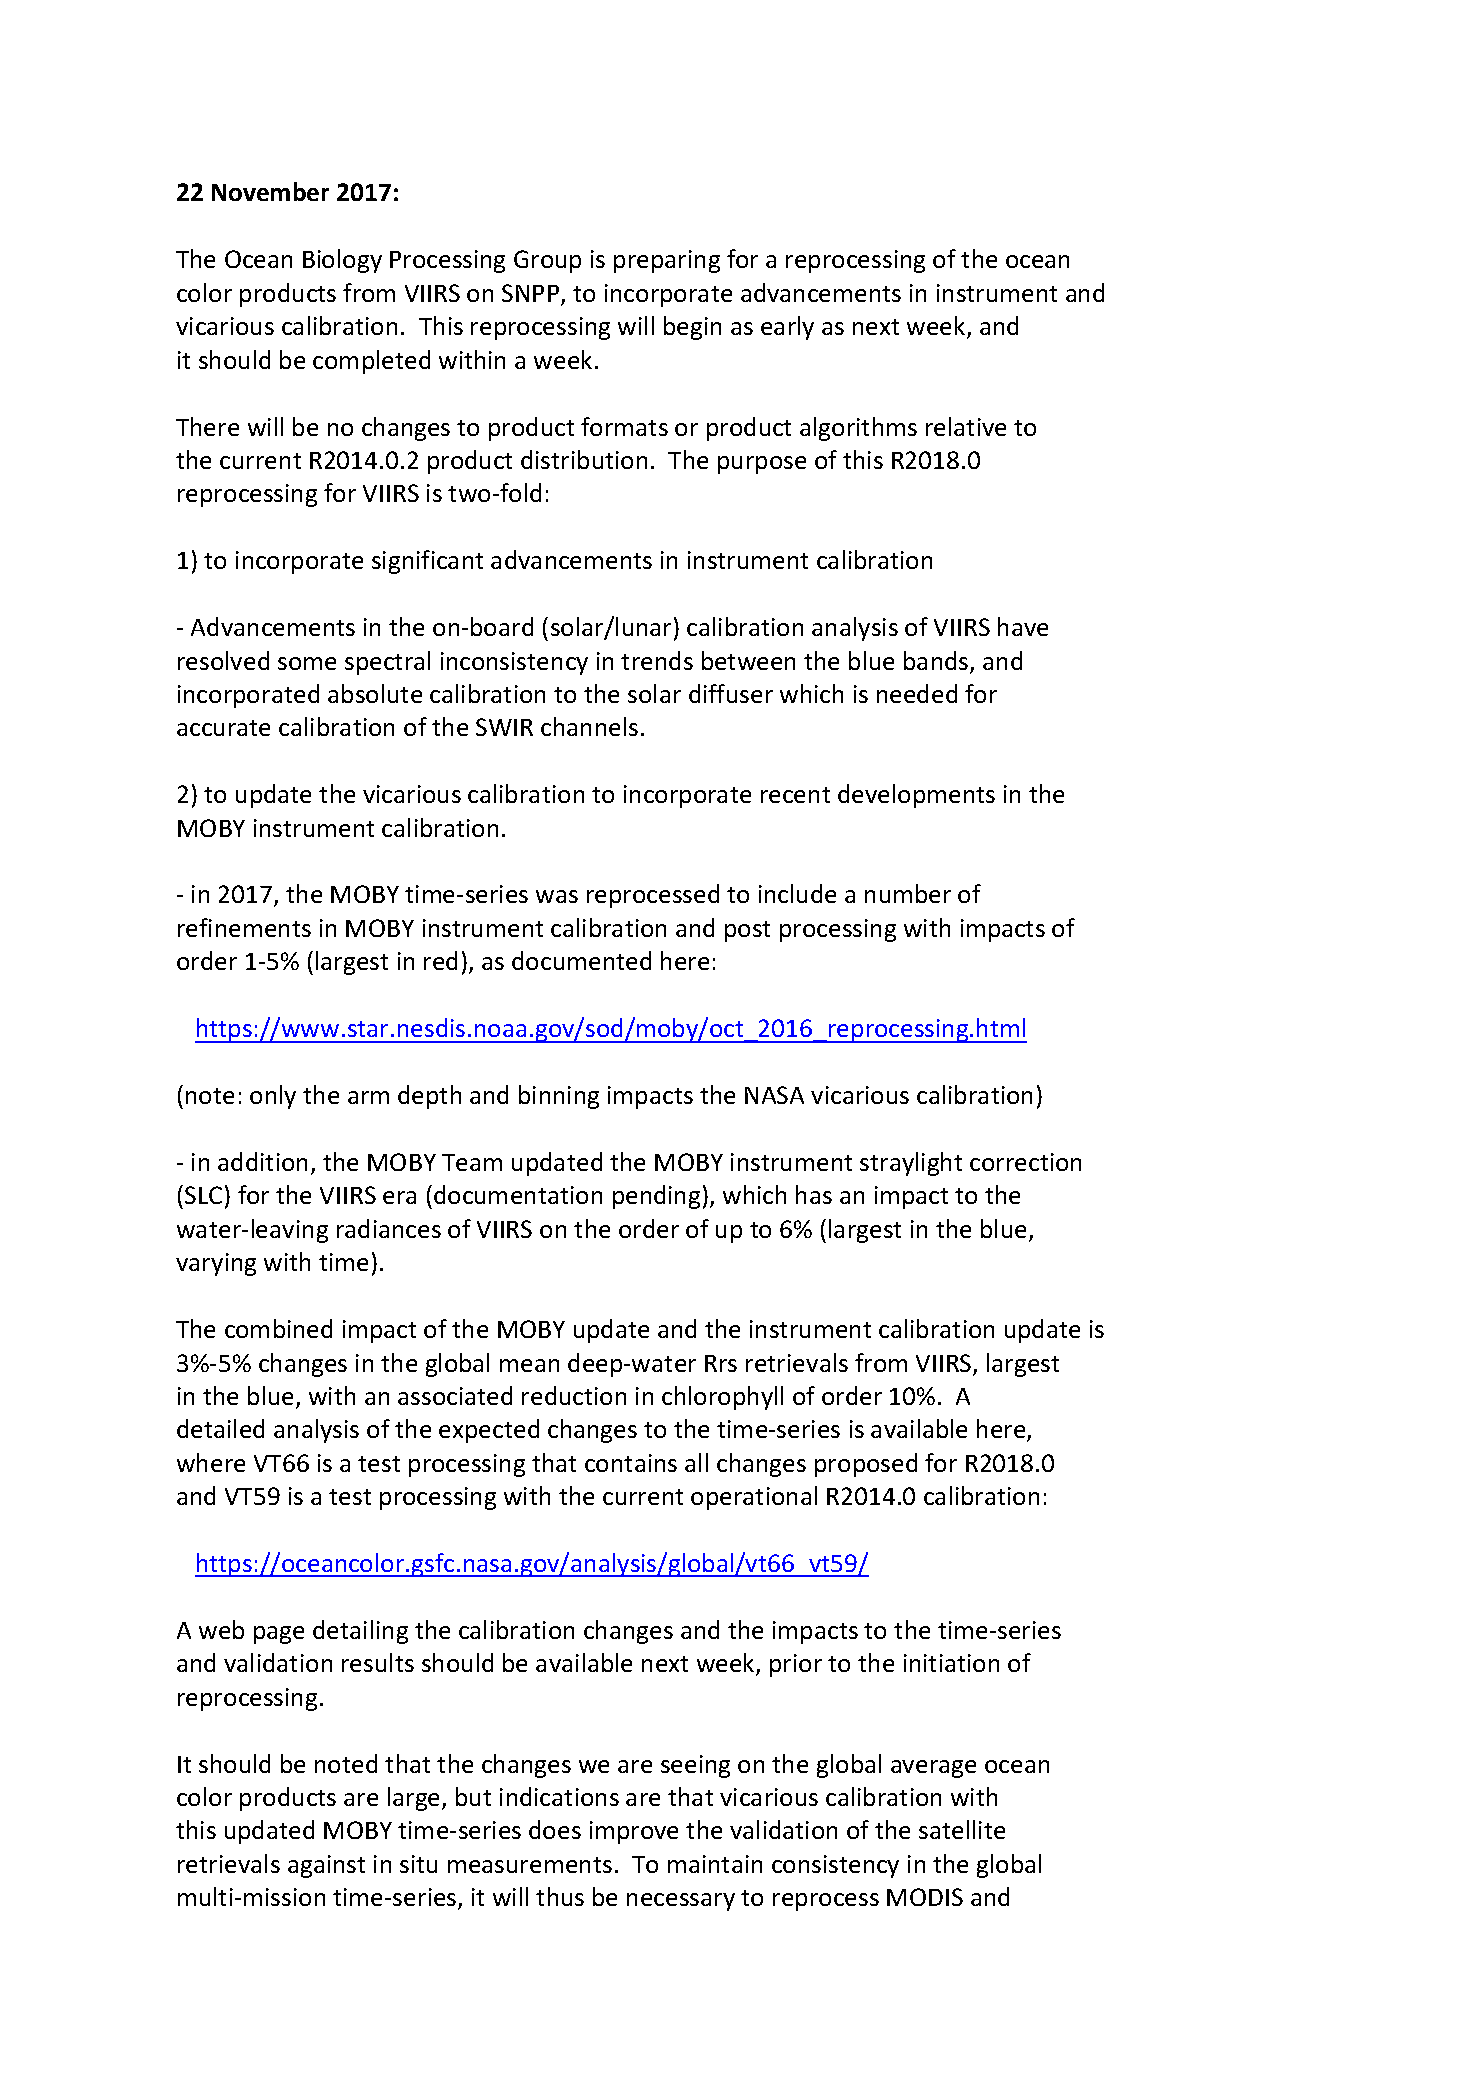  I want to click on Biology, so click(342, 261).
